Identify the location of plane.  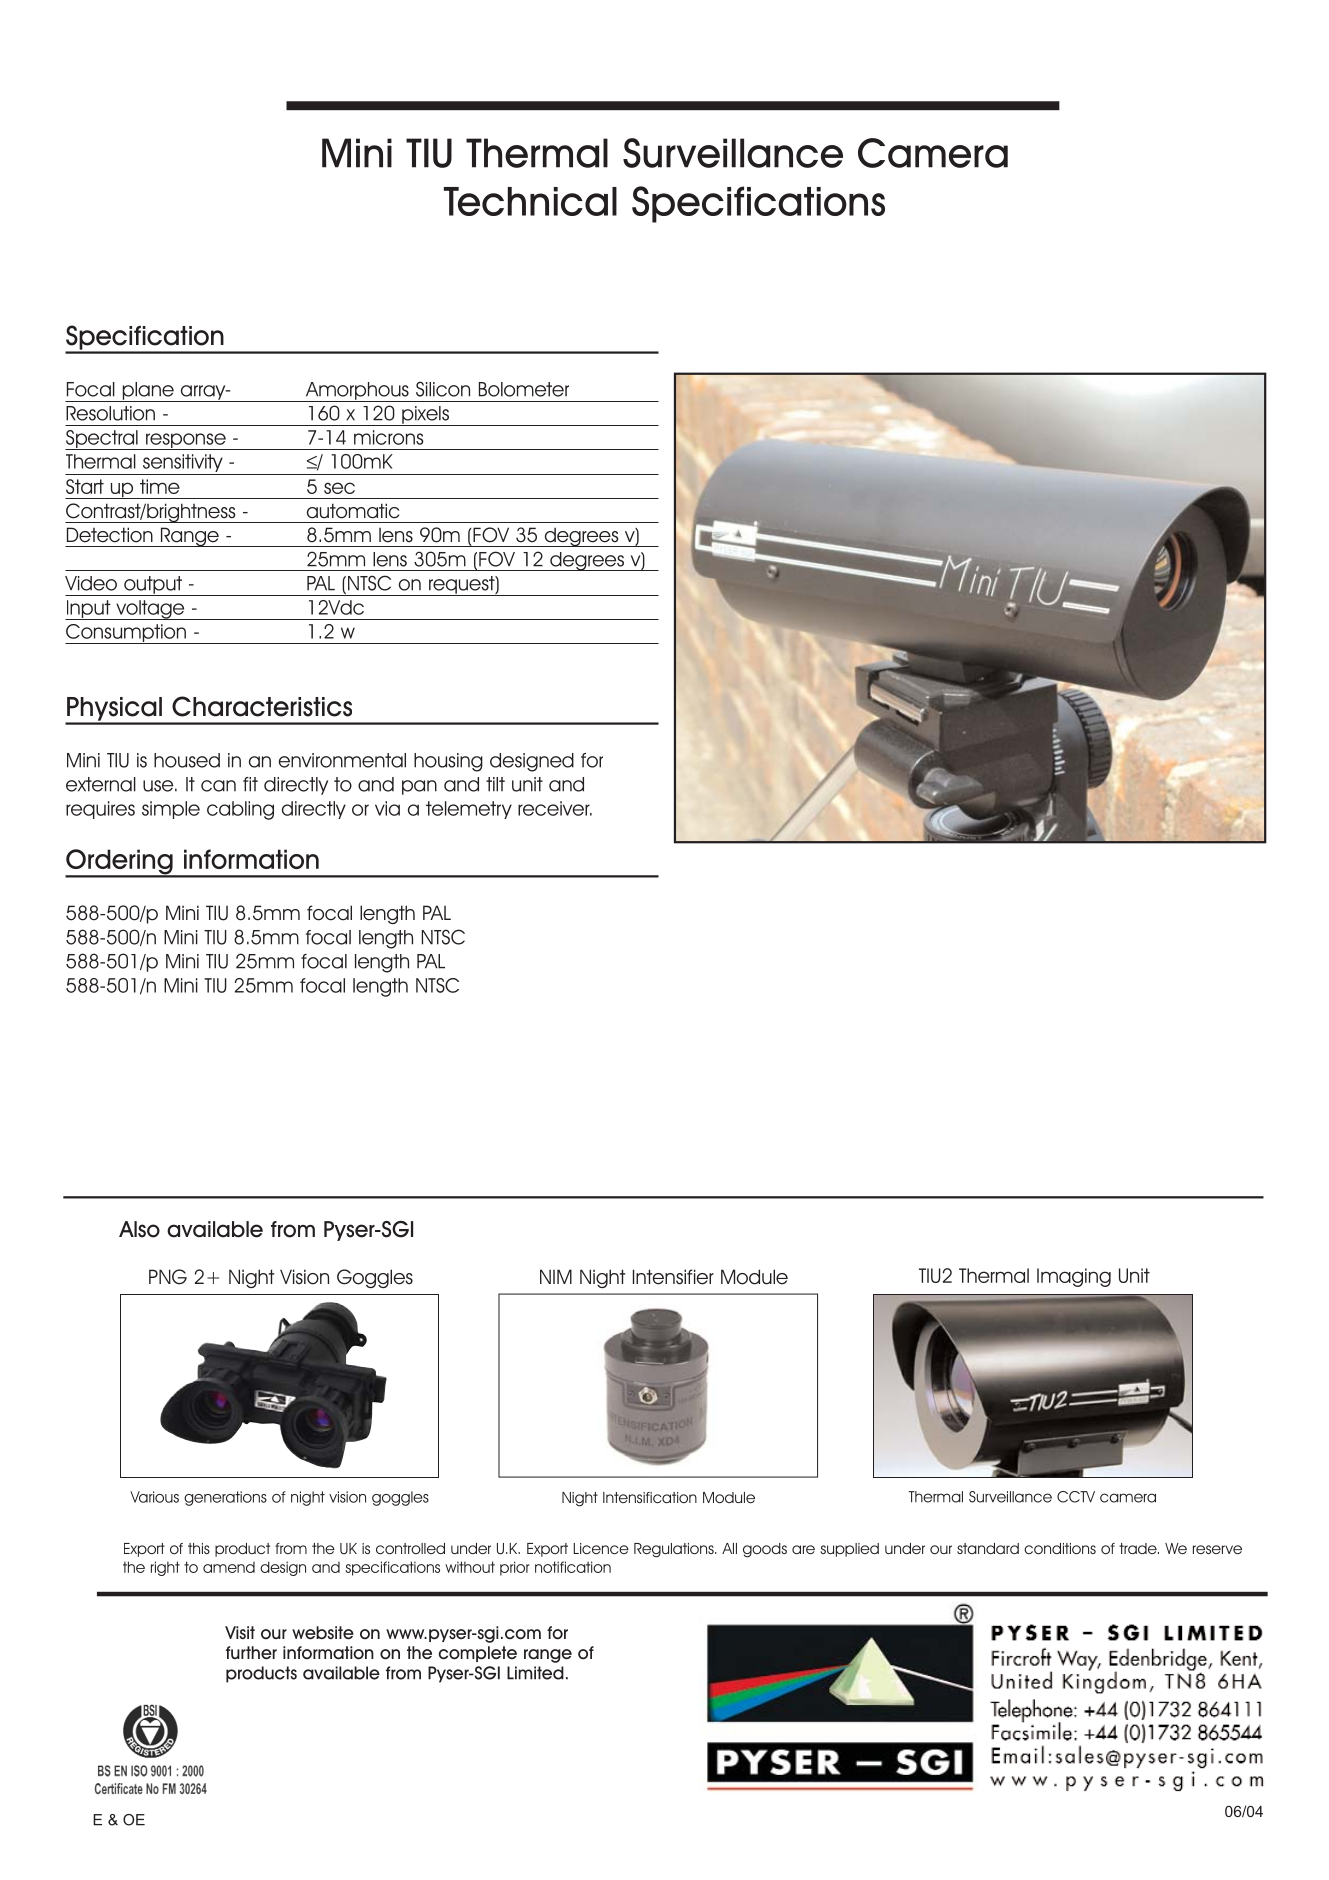
(148, 392).
